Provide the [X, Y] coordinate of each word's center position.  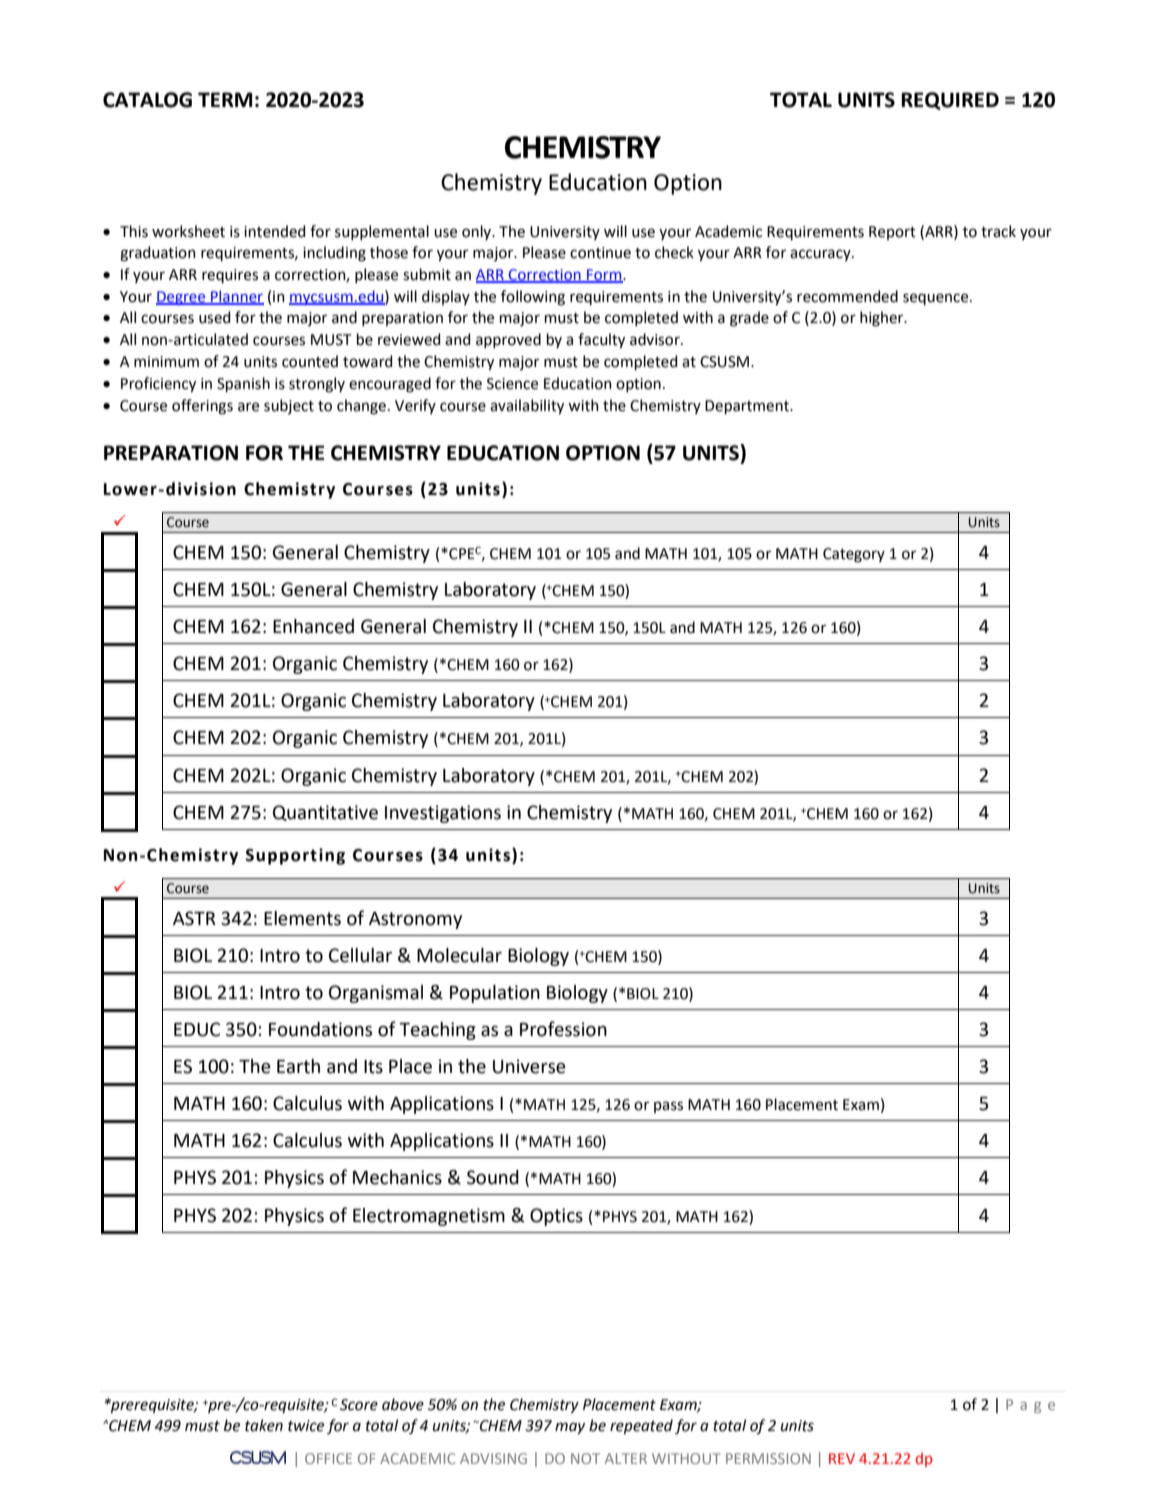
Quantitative [325, 813]
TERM [225, 99]
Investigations [443, 814]
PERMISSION [768, 1458]
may [570, 1428]
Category [854, 555]
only [478, 232]
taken [264, 1425]
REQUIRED [950, 101]
